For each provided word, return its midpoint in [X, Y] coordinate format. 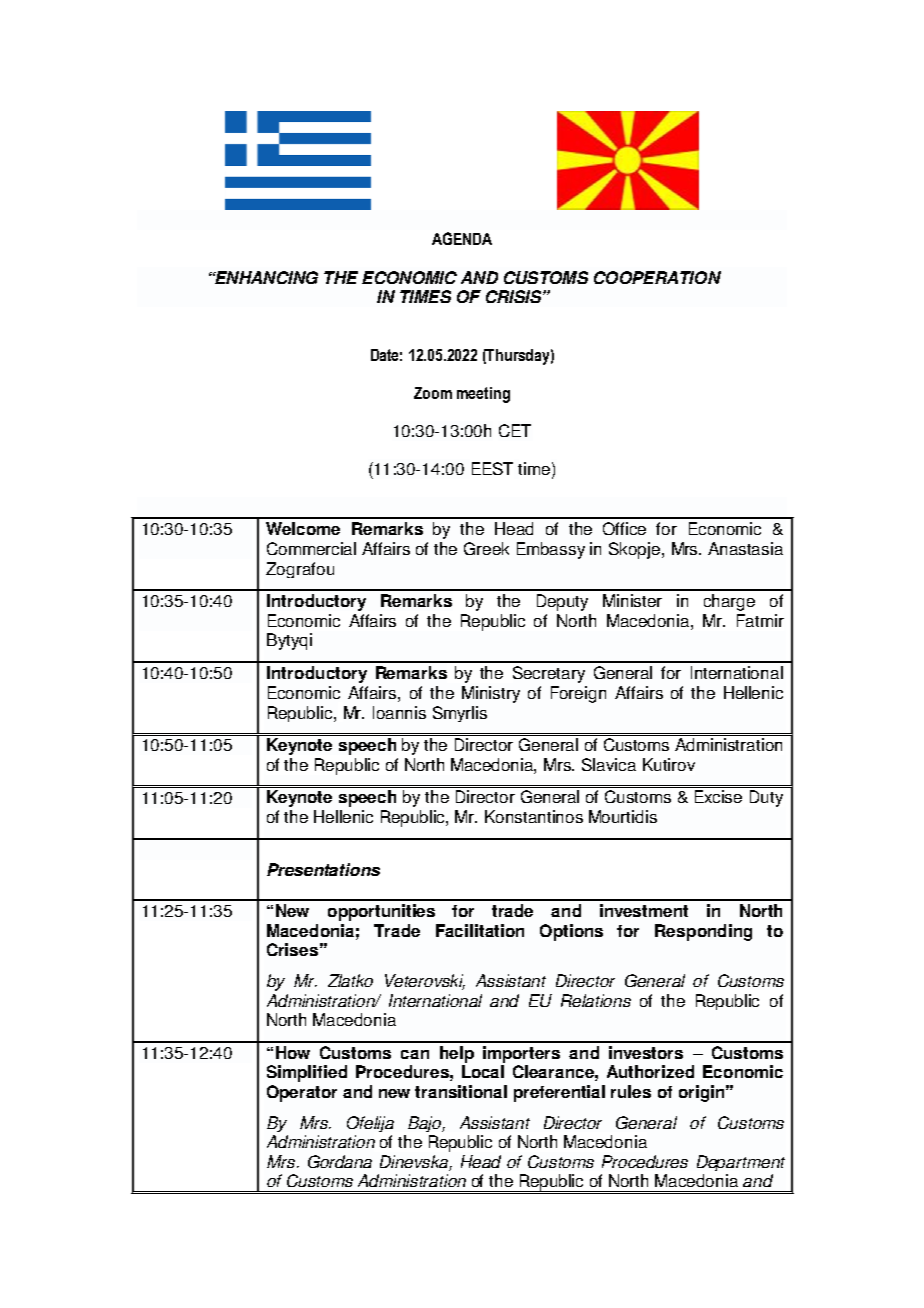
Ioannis [399, 712]
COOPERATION [657, 277]
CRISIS [515, 296]
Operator [302, 1093]
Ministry [491, 694]
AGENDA [462, 238]
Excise [718, 796]
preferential [559, 1093]
